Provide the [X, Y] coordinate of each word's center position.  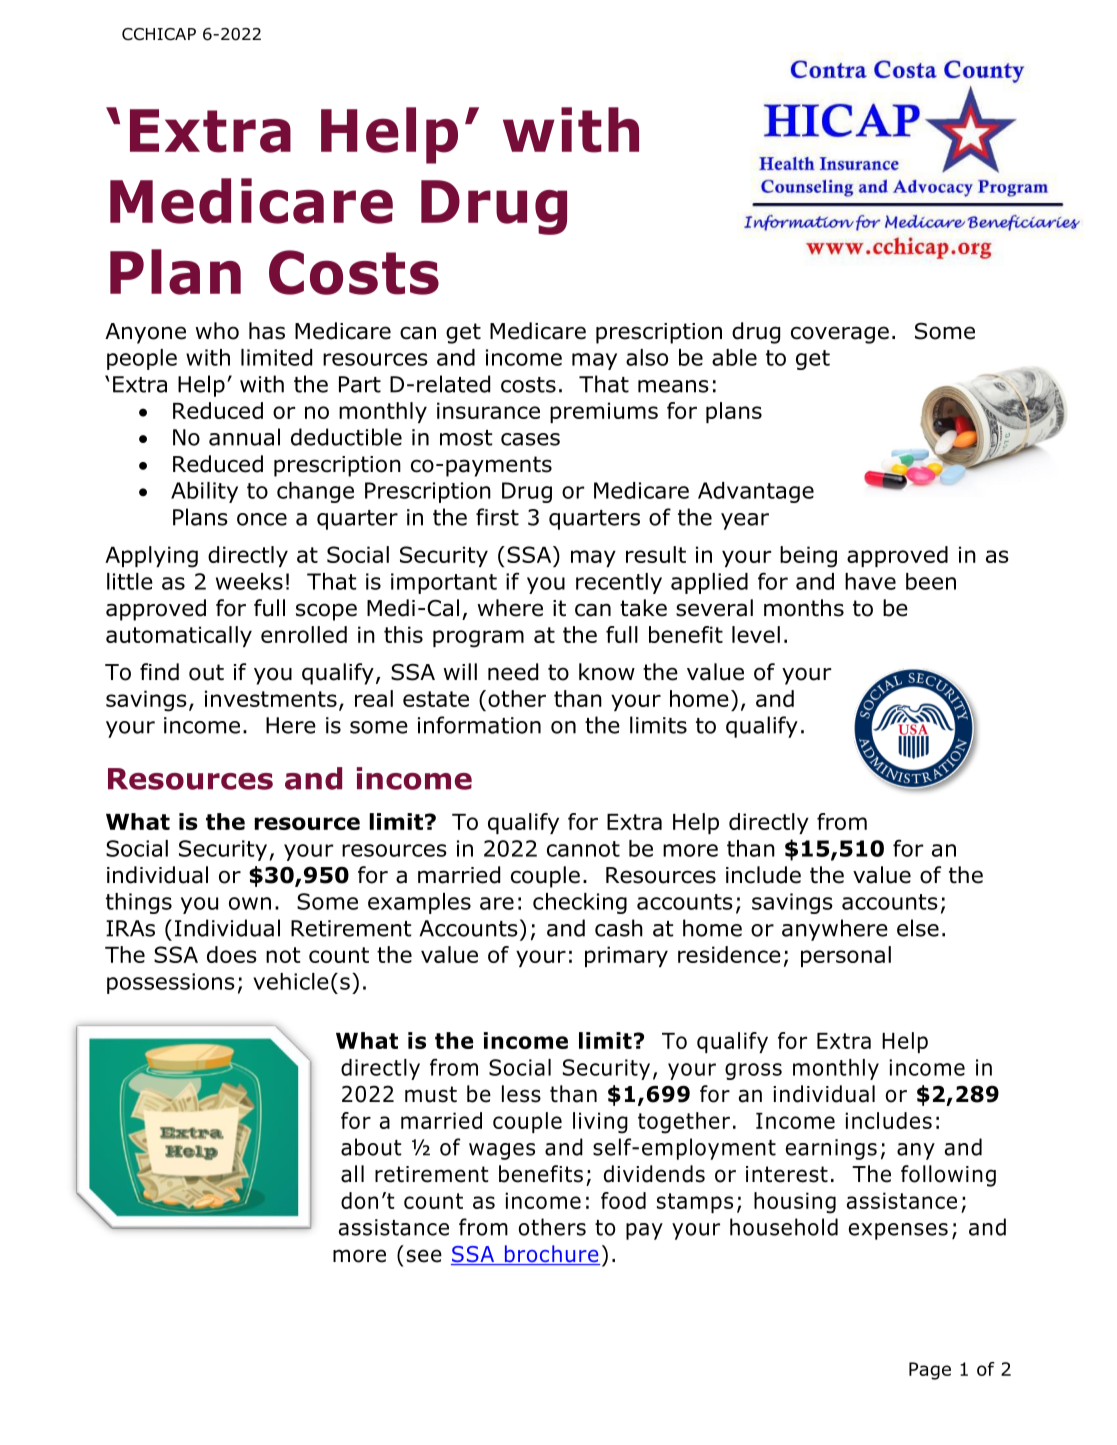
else [918, 928]
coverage [840, 335]
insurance [488, 410]
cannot [583, 849]
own [250, 903]
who [217, 331]
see [424, 1256]
